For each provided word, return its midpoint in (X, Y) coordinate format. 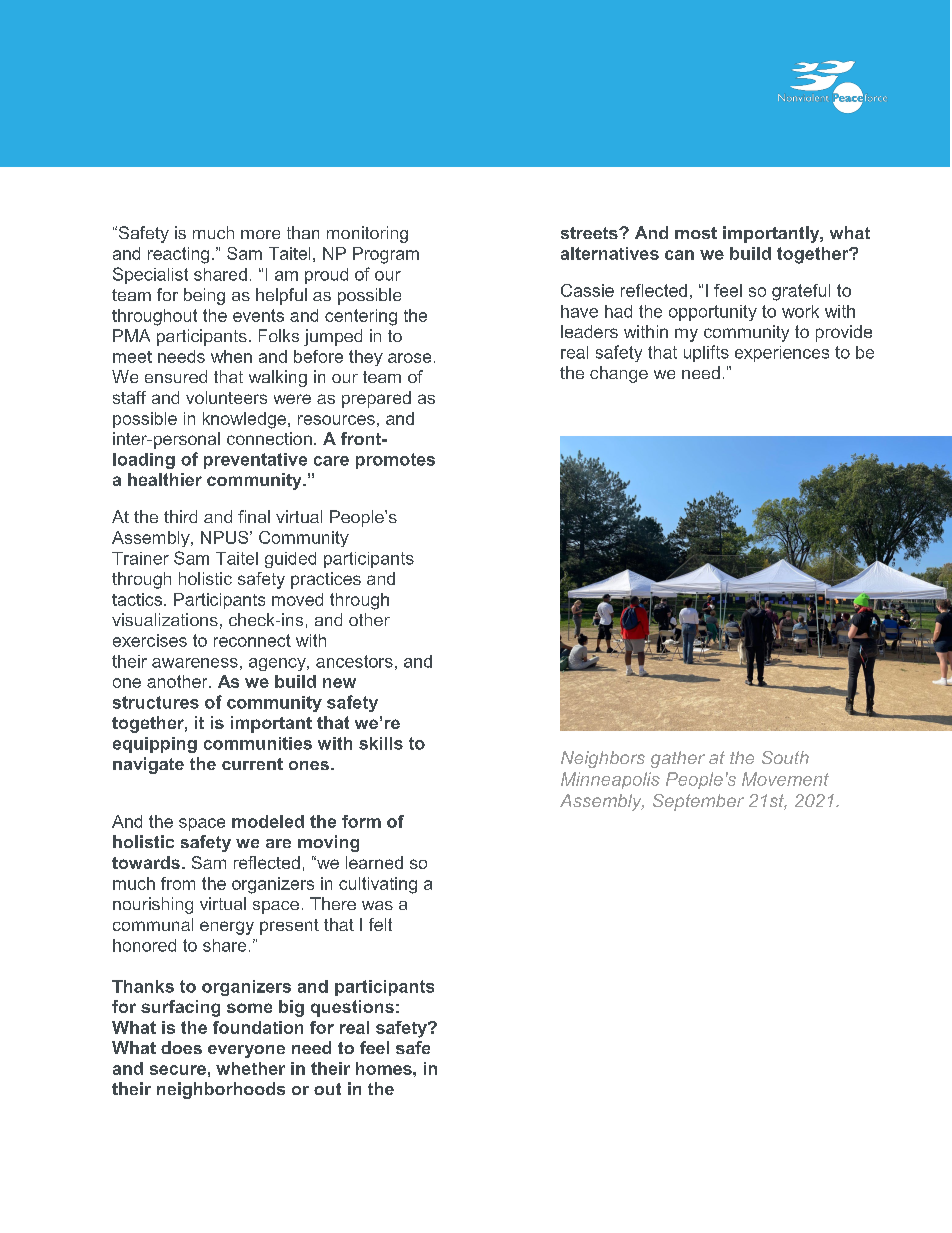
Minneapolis (610, 780)
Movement (785, 779)
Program (386, 255)
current (252, 764)
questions (352, 1008)
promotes (395, 461)
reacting (178, 255)
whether (250, 1068)
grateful (801, 292)
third (180, 516)
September (698, 802)
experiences (782, 354)
